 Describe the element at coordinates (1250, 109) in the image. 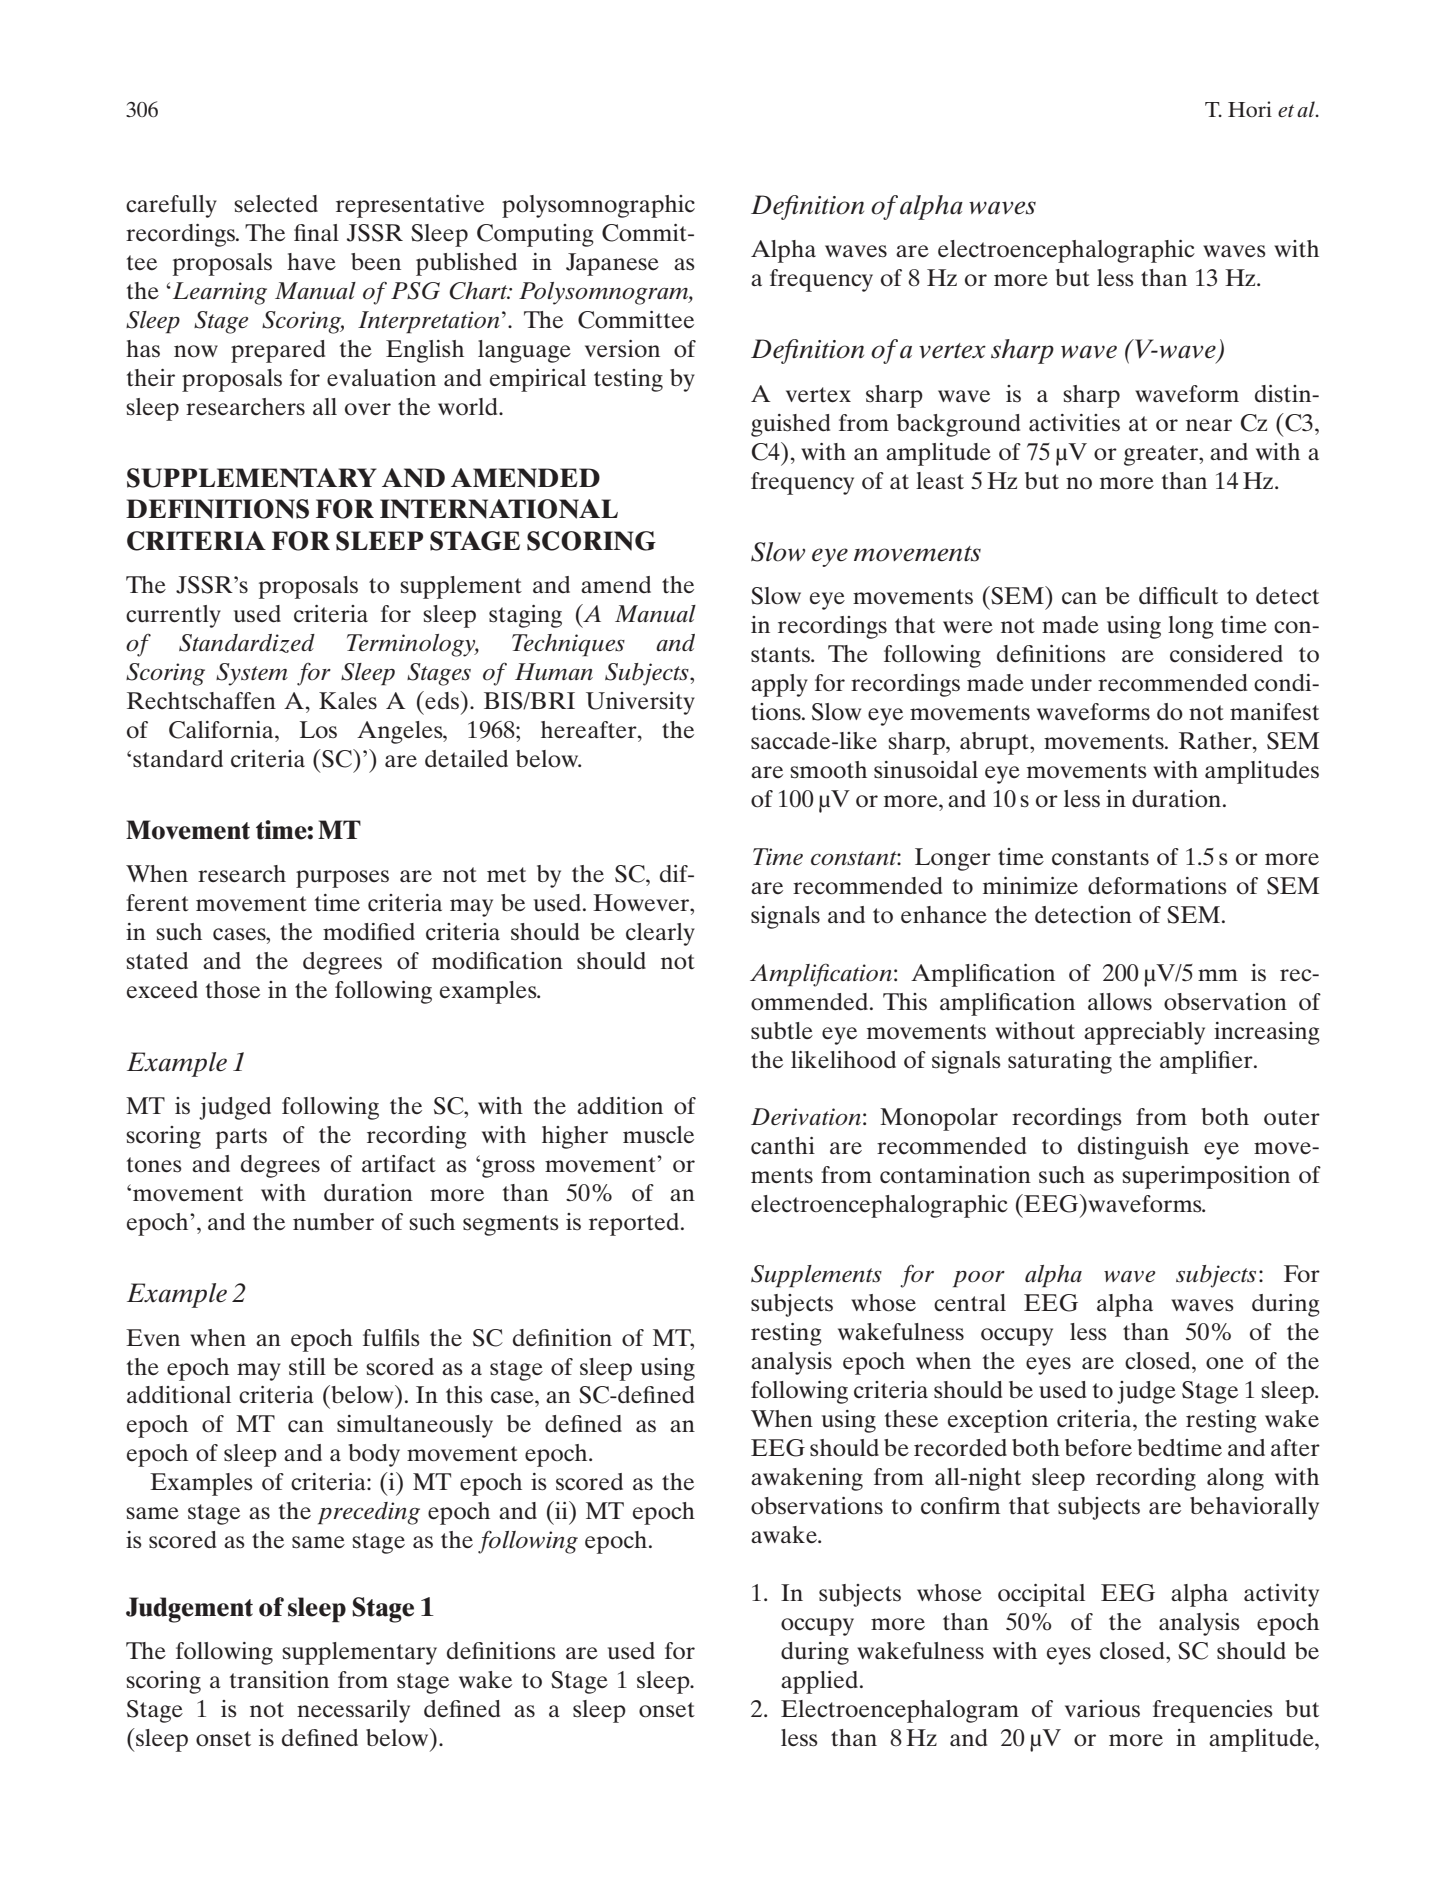

I see `Hori` at that location.
